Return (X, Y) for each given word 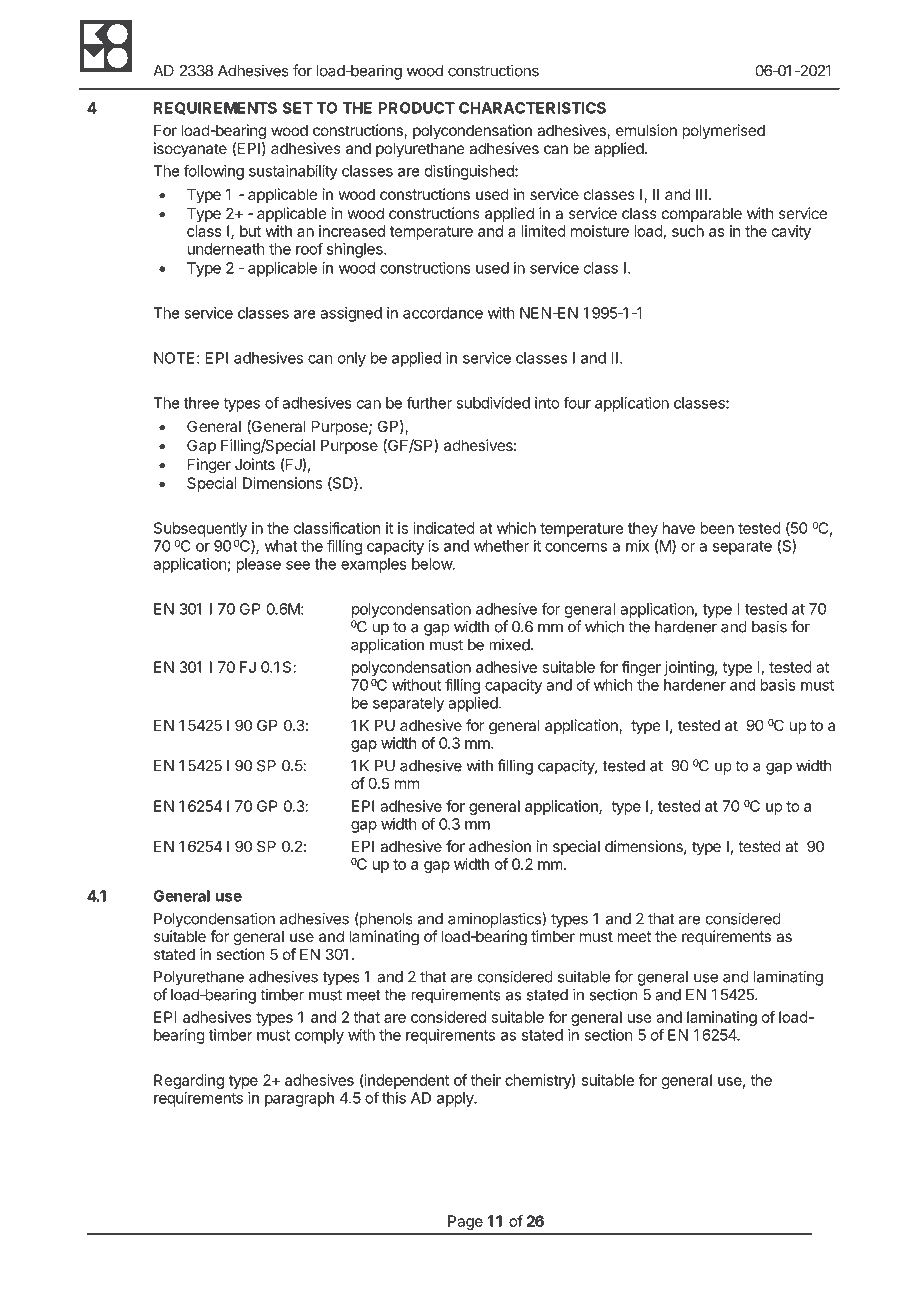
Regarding (189, 1081)
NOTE (174, 358)
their (485, 1080)
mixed (509, 644)
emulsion (646, 130)
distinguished (470, 172)
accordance (443, 313)
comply (319, 1036)
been (717, 528)
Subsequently (200, 529)
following (214, 172)
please (258, 565)
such (688, 231)
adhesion (500, 846)
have (679, 528)
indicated (444, 528)
